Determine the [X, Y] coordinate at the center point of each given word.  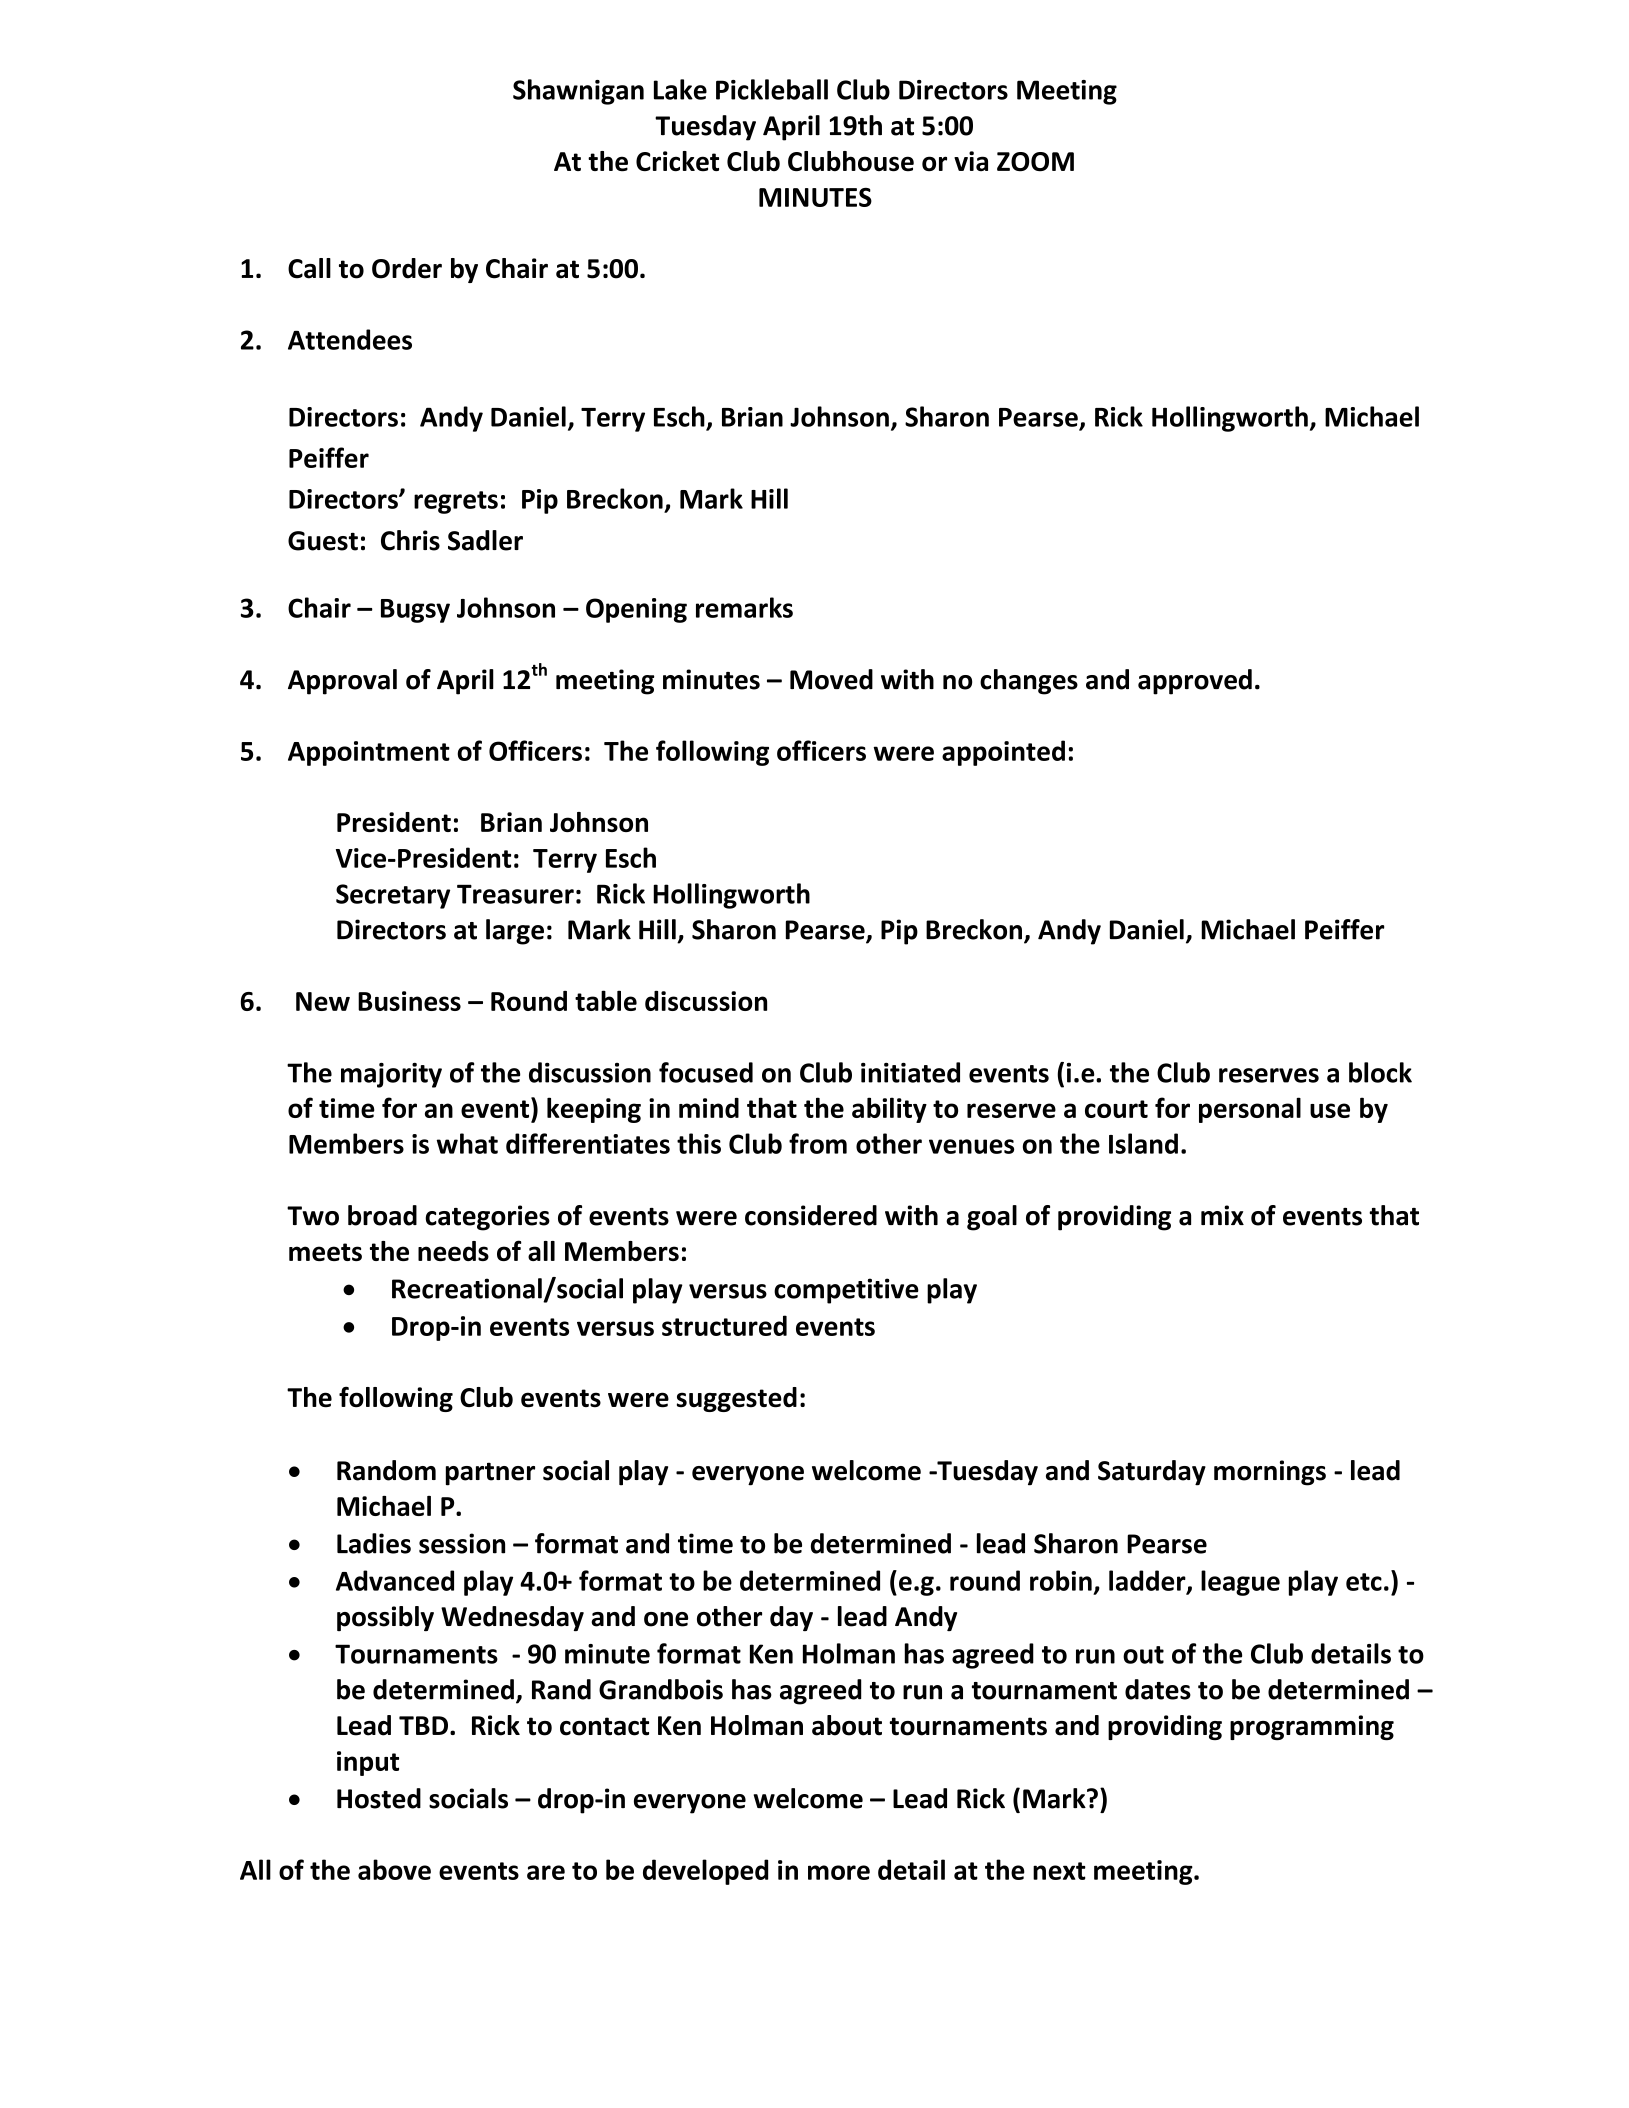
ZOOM [1035, 162]
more [839, 1872]
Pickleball [772, 89]
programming [1312, 1727]
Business [409, 1001]
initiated [910, 1072]
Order [407, 268]
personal [1250, 1110]
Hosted [379, 1798]
